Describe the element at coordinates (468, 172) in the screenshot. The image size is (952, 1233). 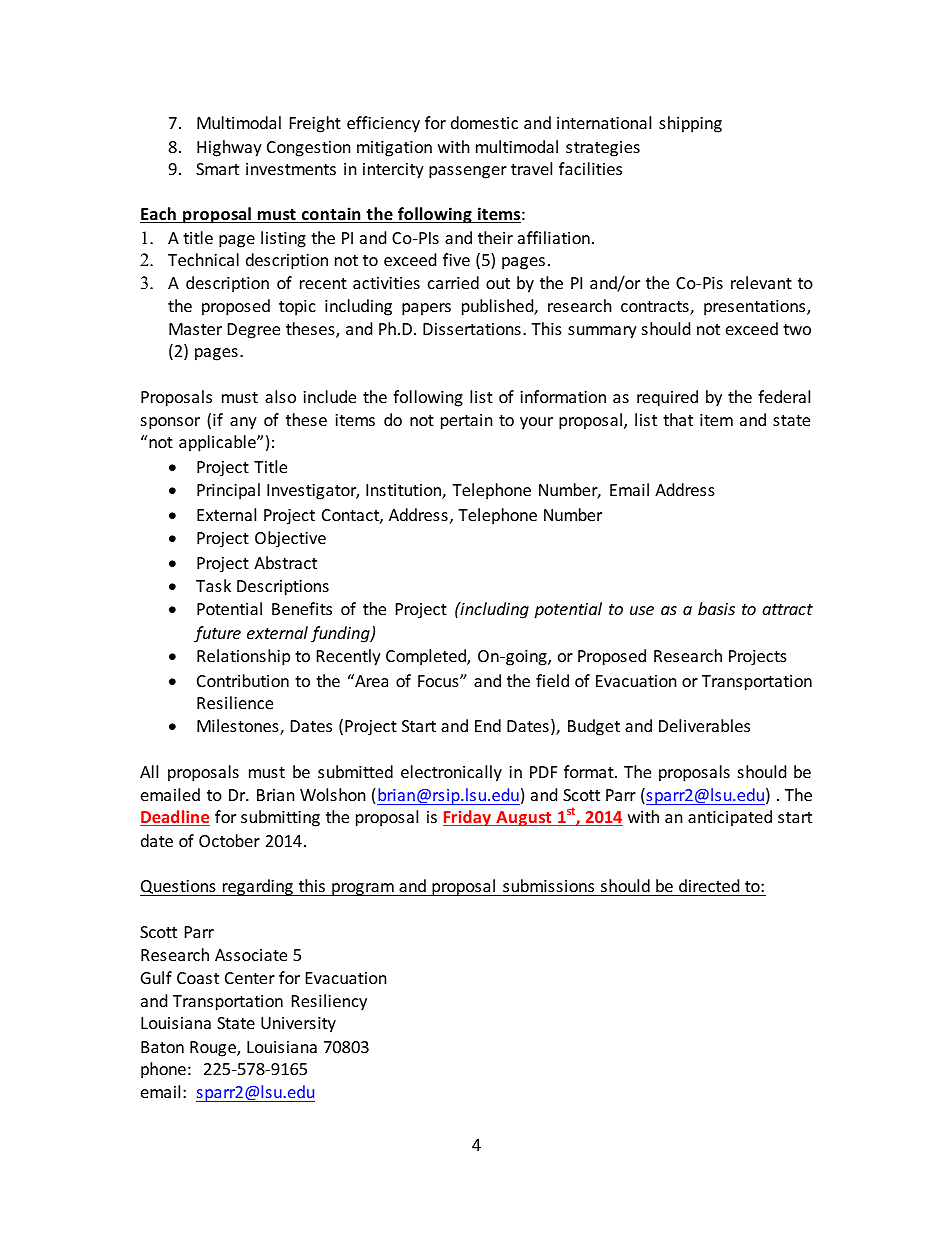
I see `passenger` at that location.
